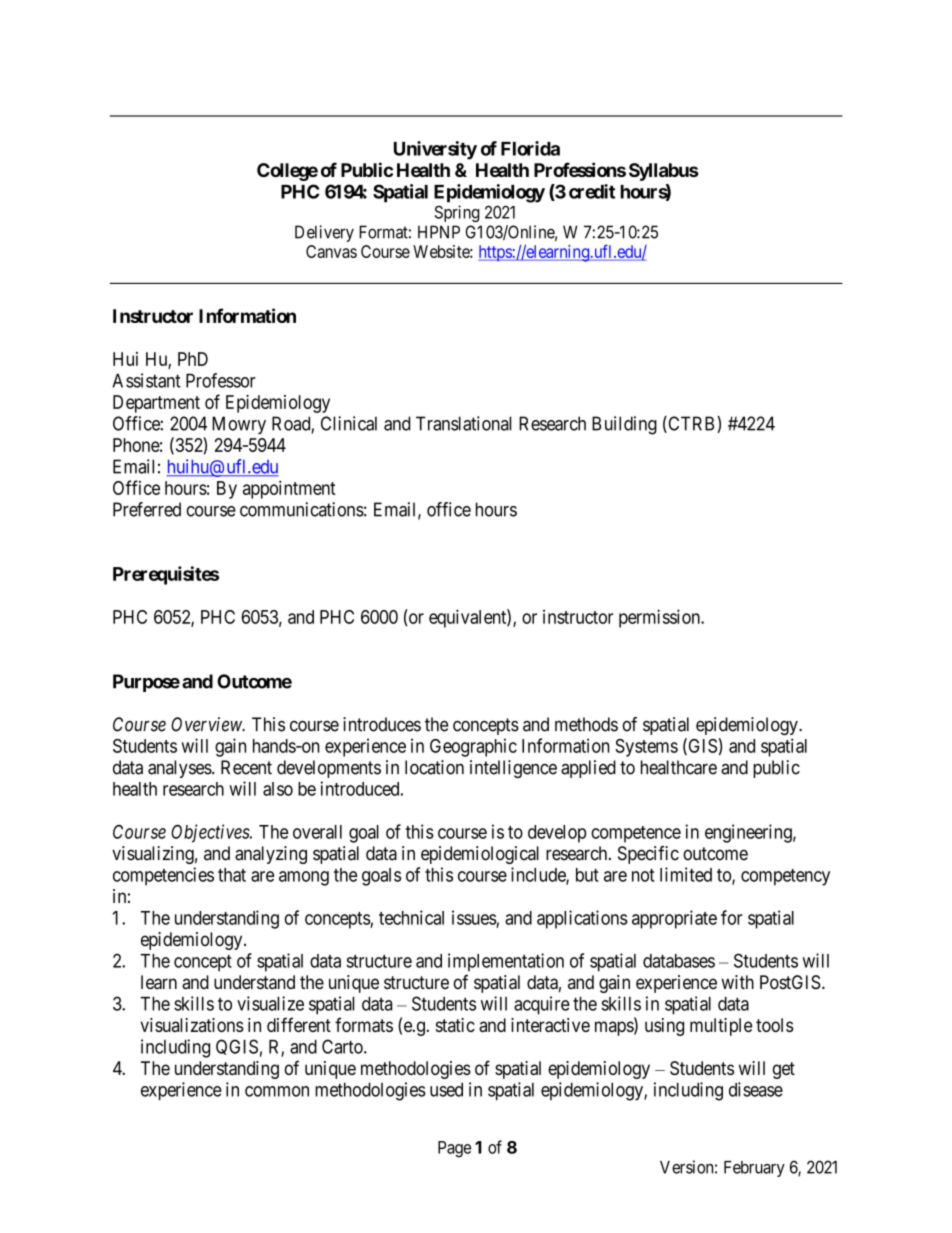 This screenshot has width=952, height=1233. What do you see at coordinates (457, 213) in the screenshot?
I see `Spring` at bounding box center [457, 213].
